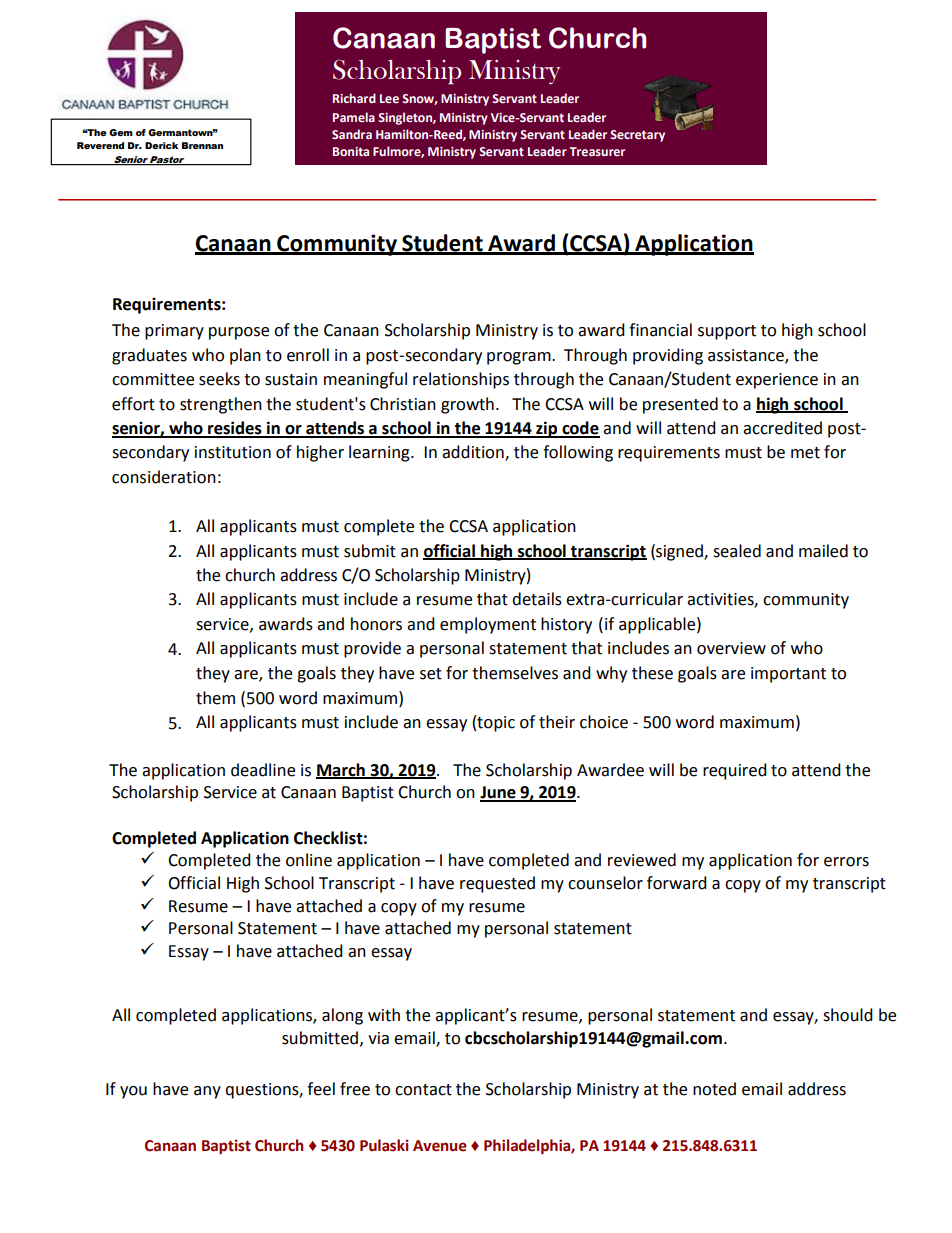  Describe the element at coordinates (440, 1146) in the screenshot. I see `Avenue` at that location.
